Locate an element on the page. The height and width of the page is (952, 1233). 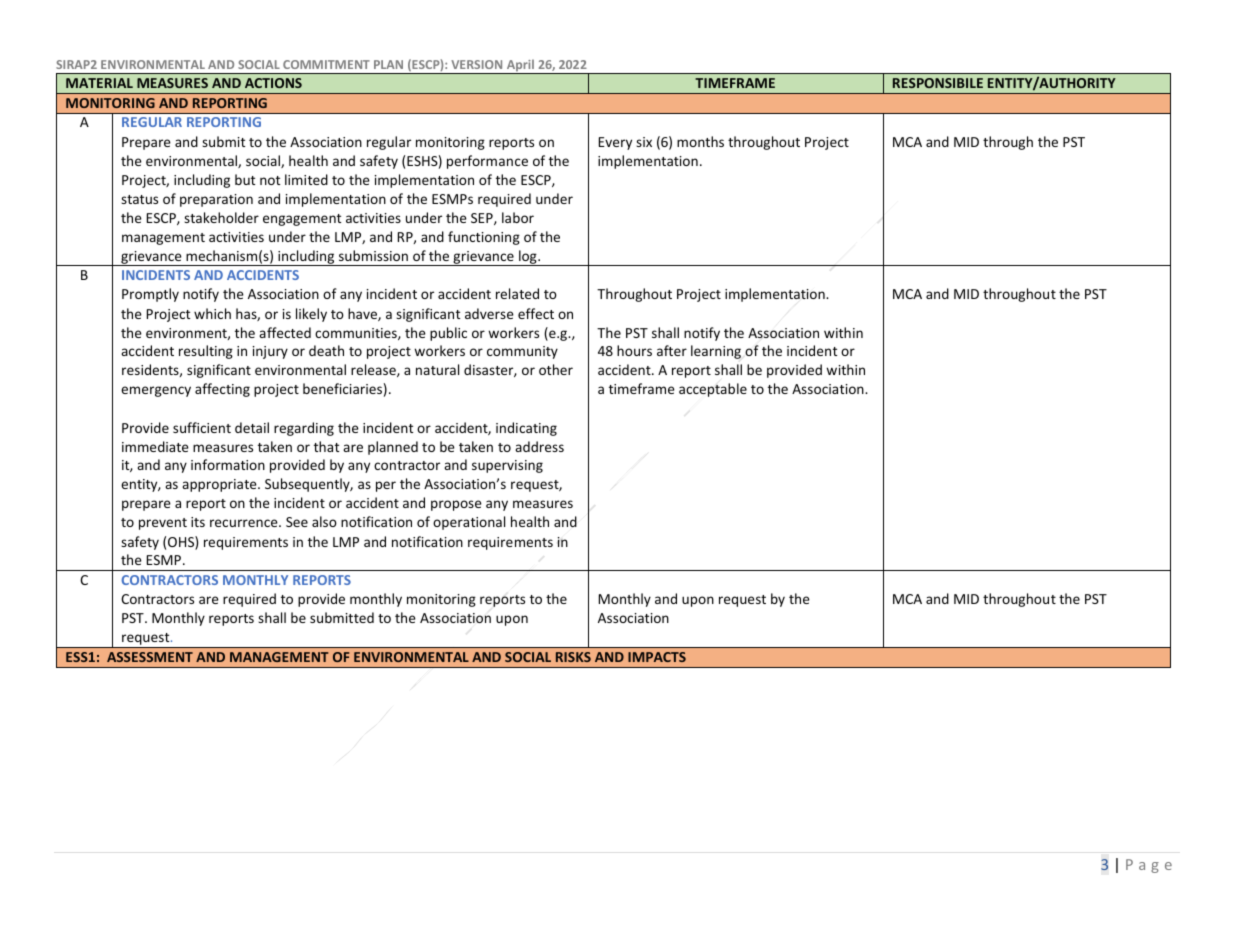
VERSION is located at coordinates (476, 64).
